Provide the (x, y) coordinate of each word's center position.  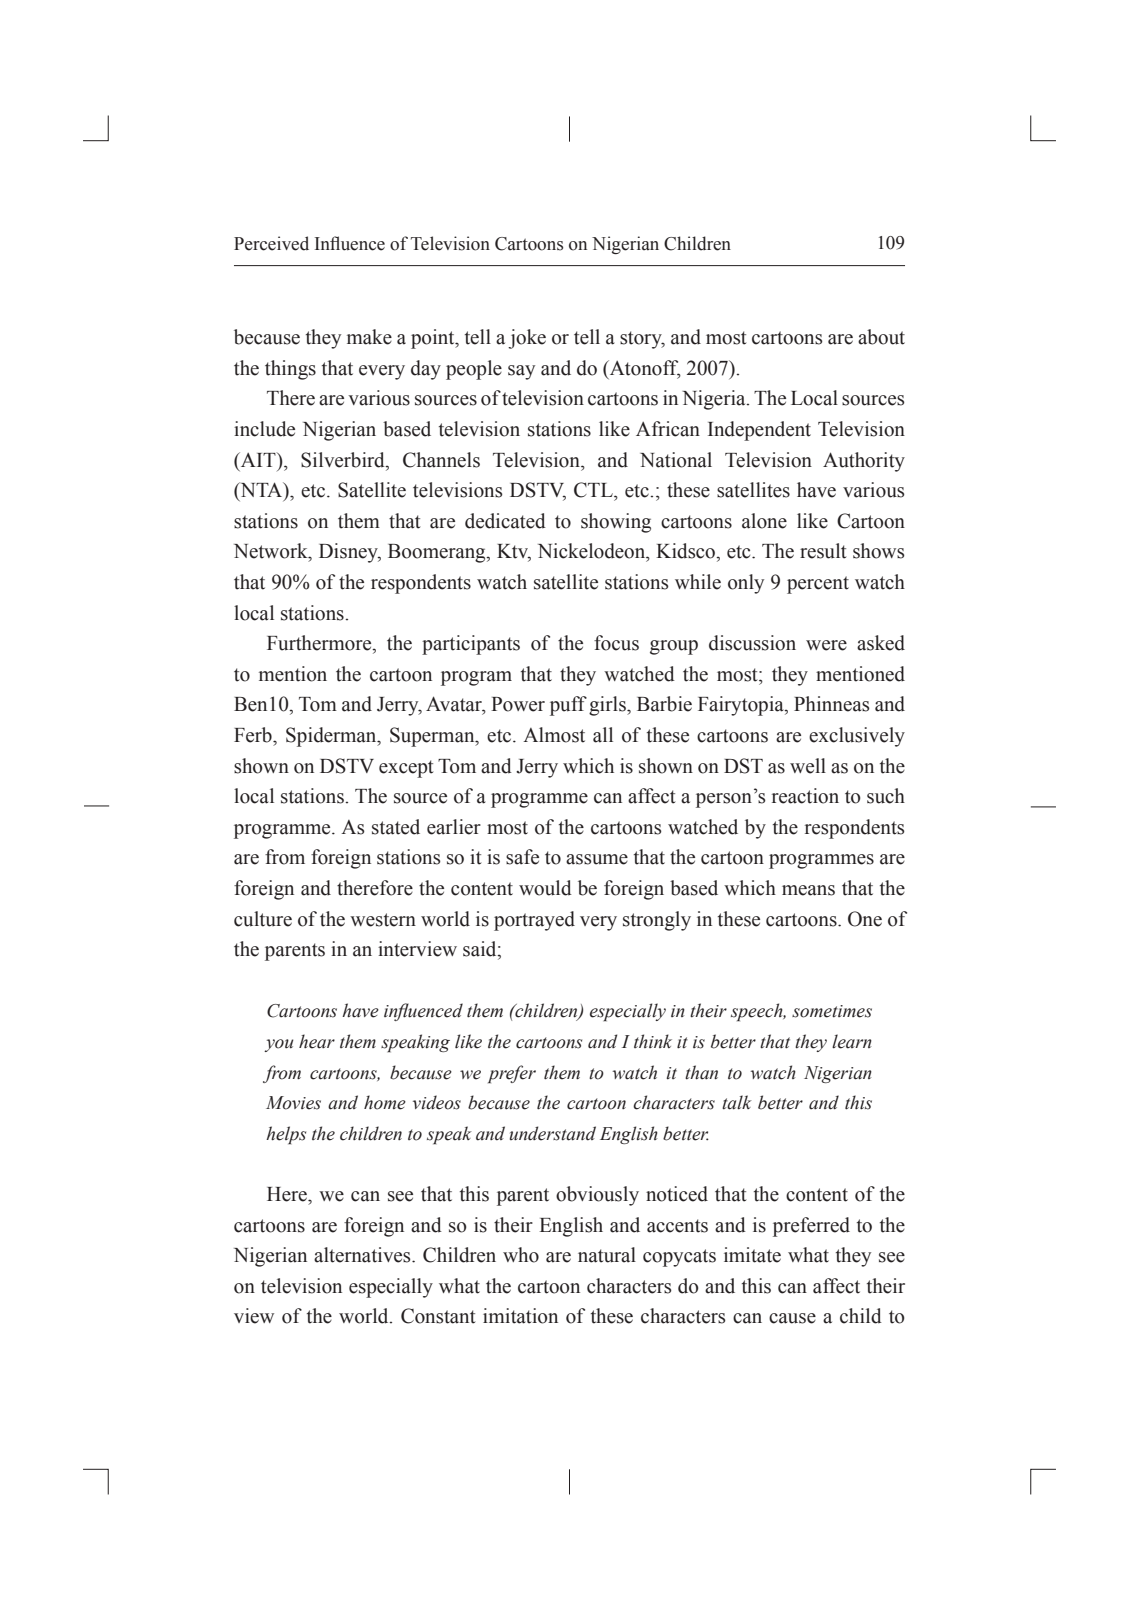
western (383, 920)
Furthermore (320, 644)
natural (607, 1255)
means (808, 890)
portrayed (534, 921)
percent (818, 585)
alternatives (363, 1255)
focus (616, 643)
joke (527, 339)
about (881, 337)
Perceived (271, 243)
